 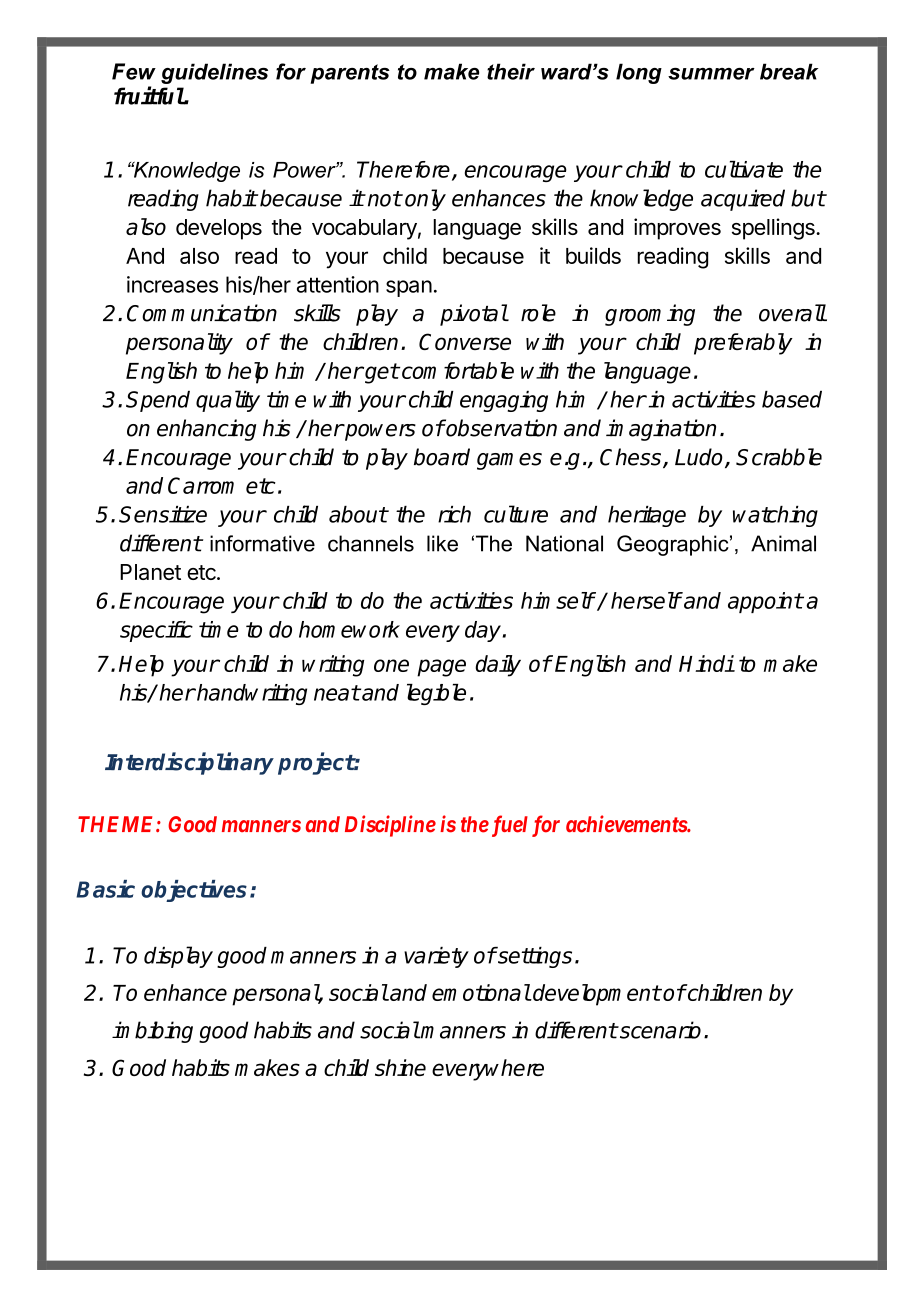 I want to click on appoint, so click(x=765, y=602).
